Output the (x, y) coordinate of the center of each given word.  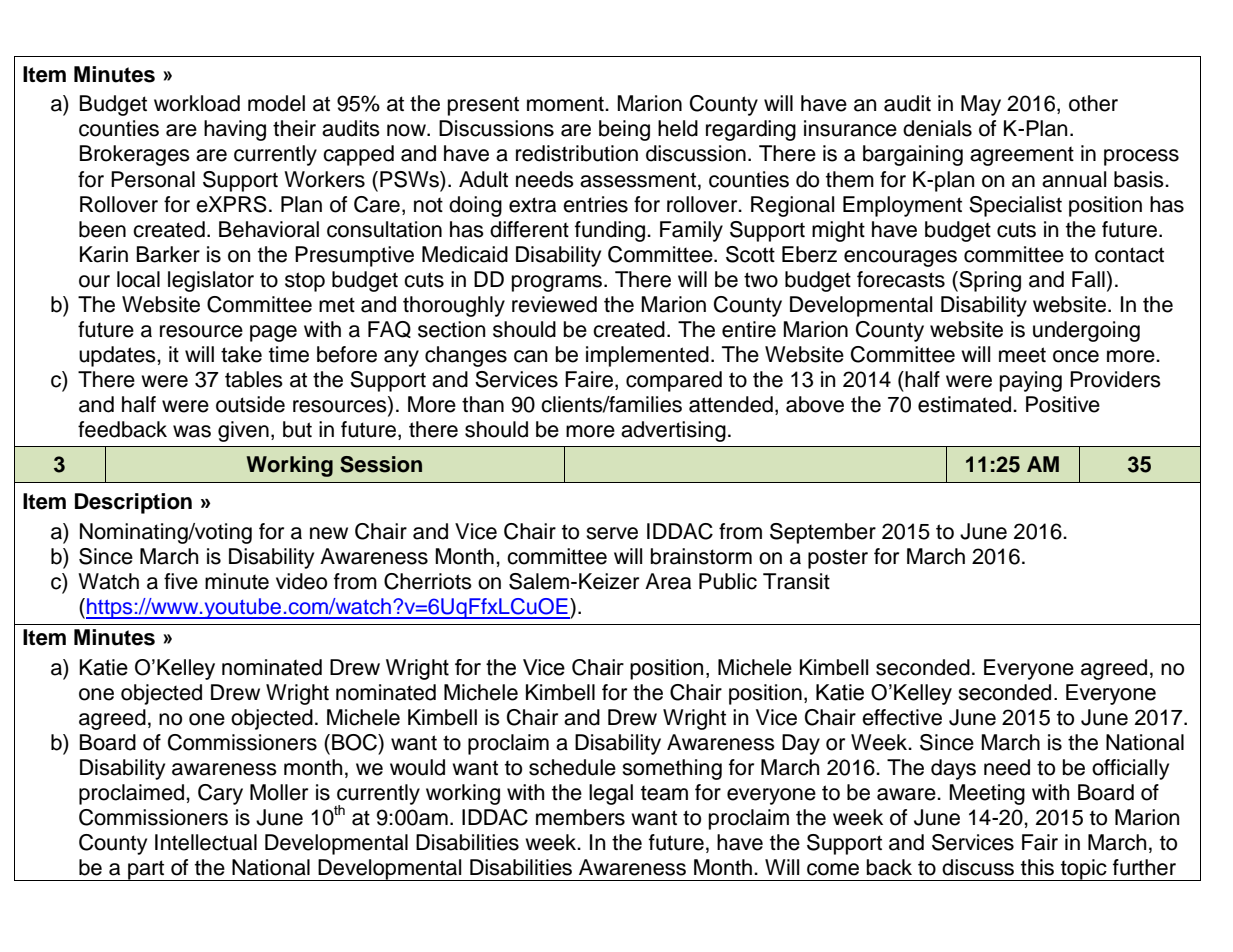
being (624, 130)
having (235, 130)
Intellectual (206, 842)
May (981, 105)
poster (838, 559)
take (241, 354)
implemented (647, 356)
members (580, 817)
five (181, 581)
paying (1031, 381)
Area (668, 581)
